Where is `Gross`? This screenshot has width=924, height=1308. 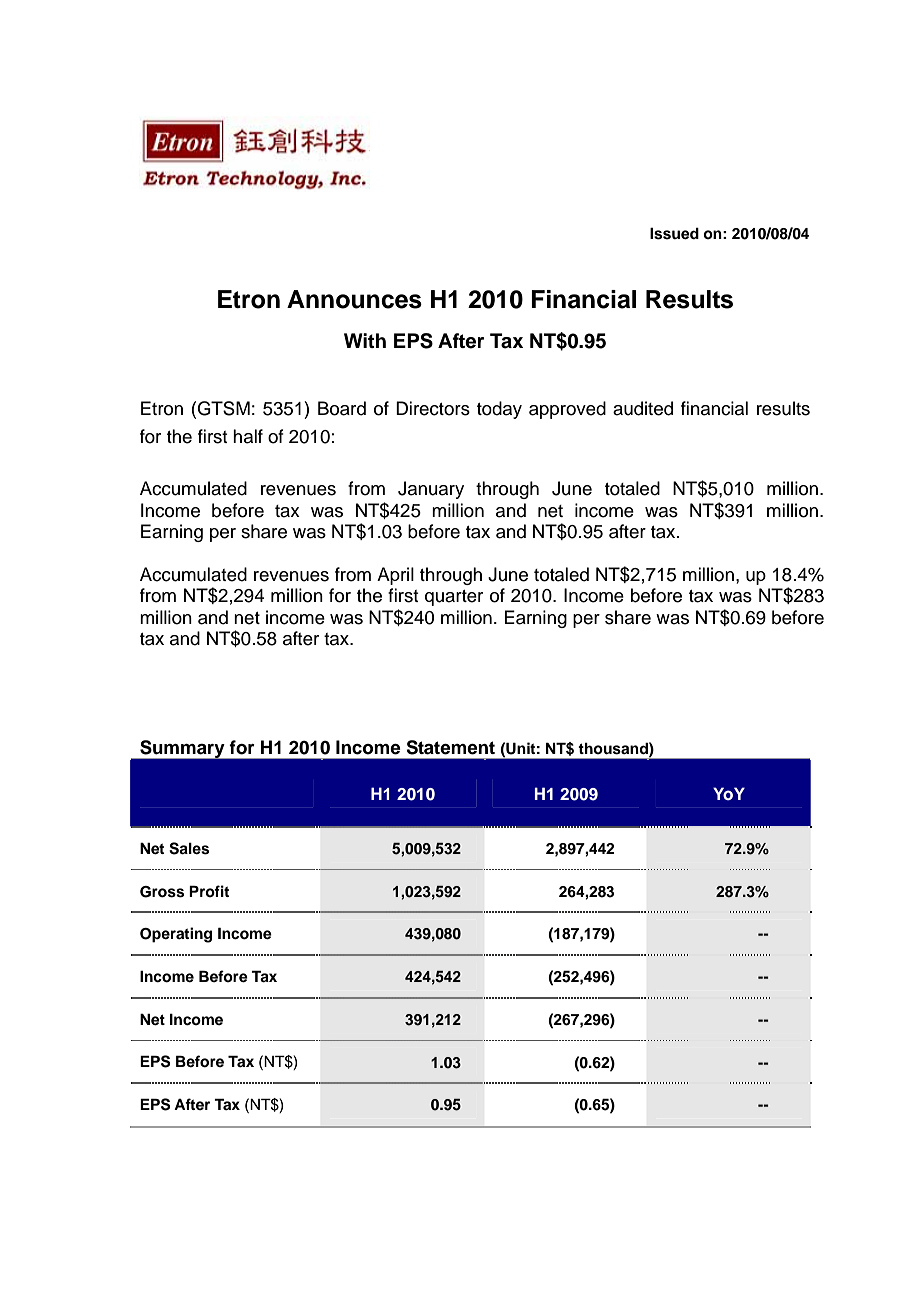 Gross is located at coordinates (162, 892).
